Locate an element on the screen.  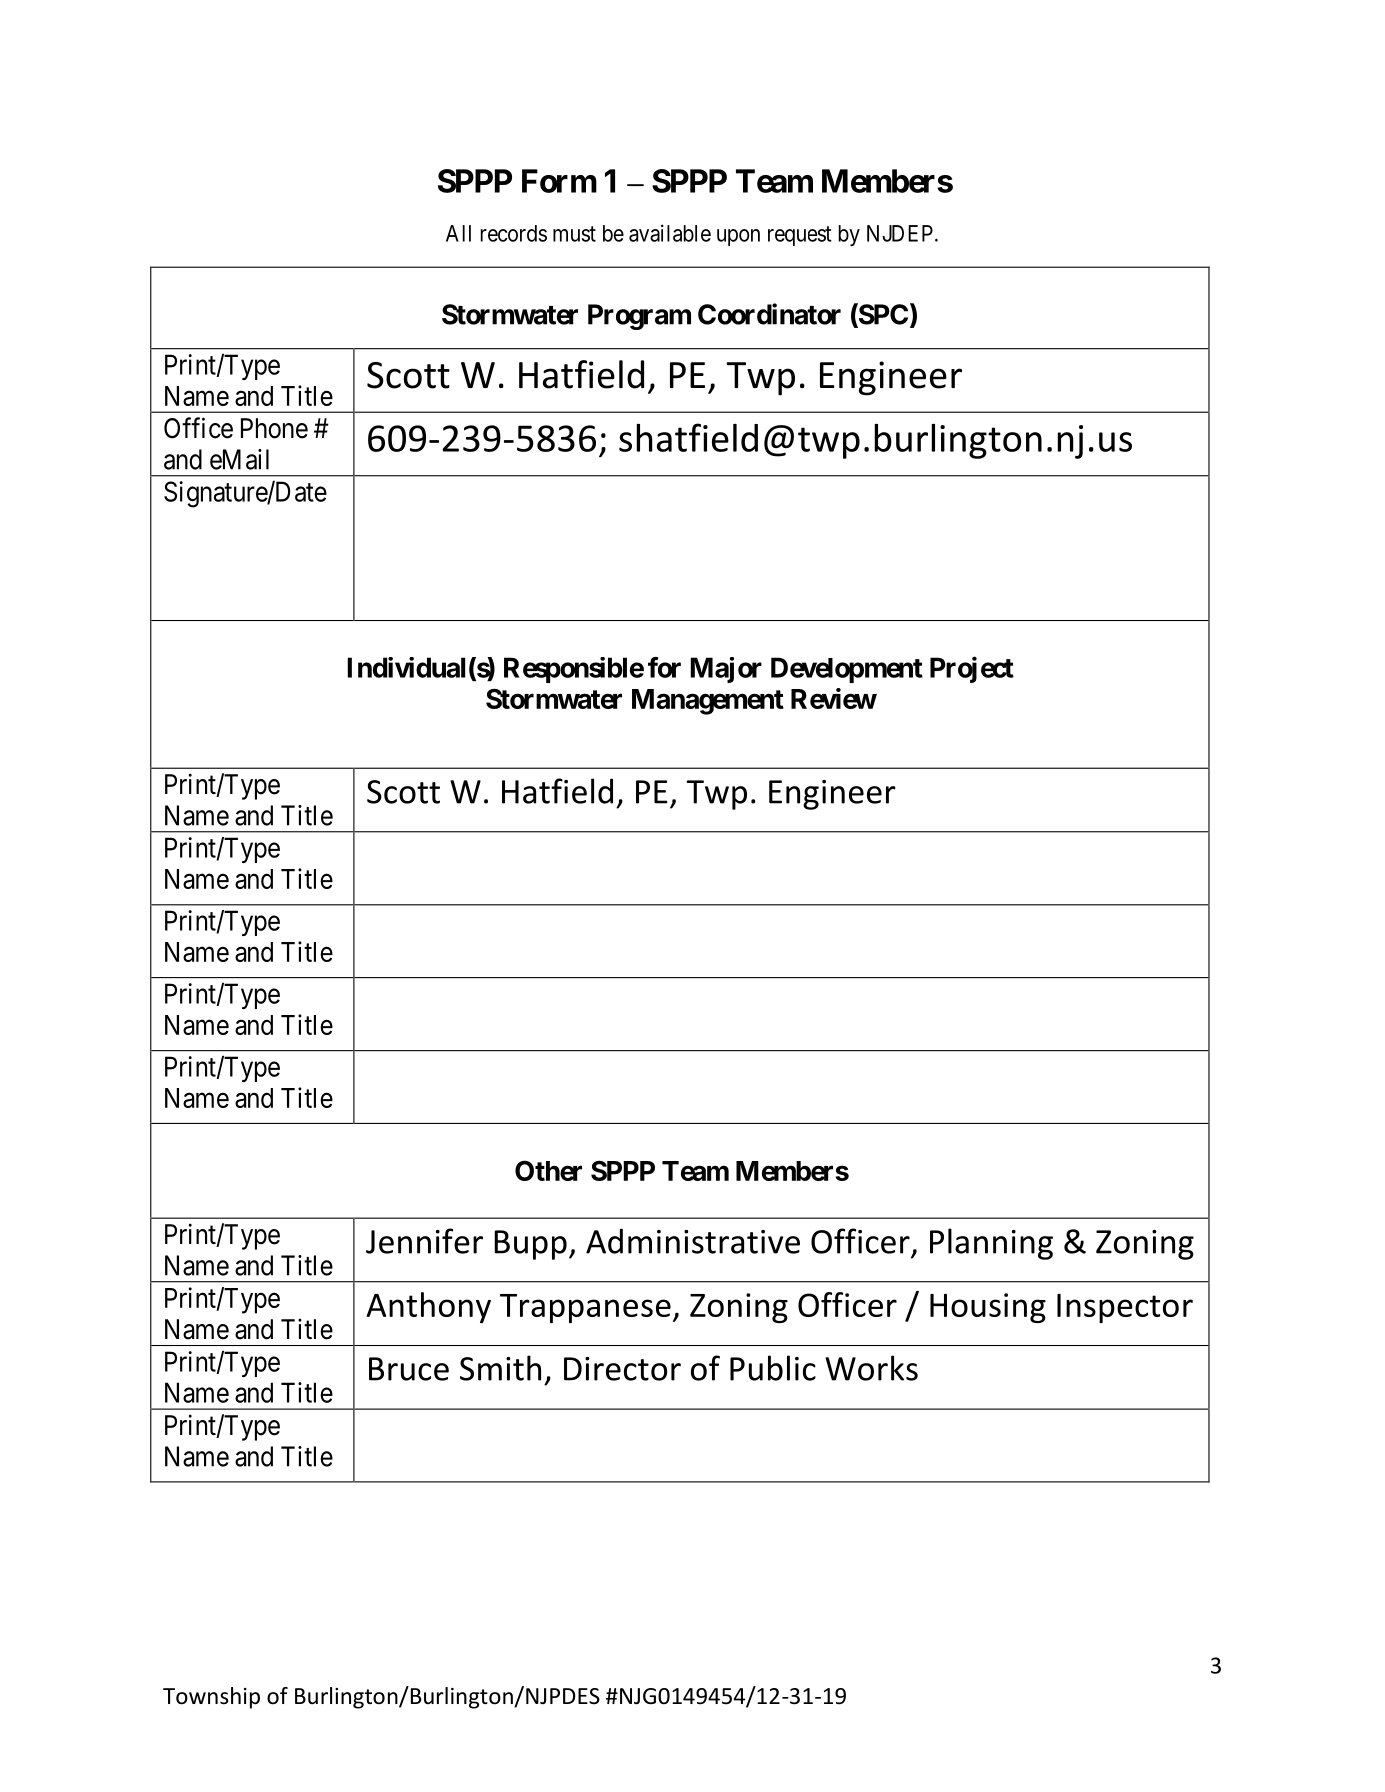
Works is located at coordinates (871, 1368).
